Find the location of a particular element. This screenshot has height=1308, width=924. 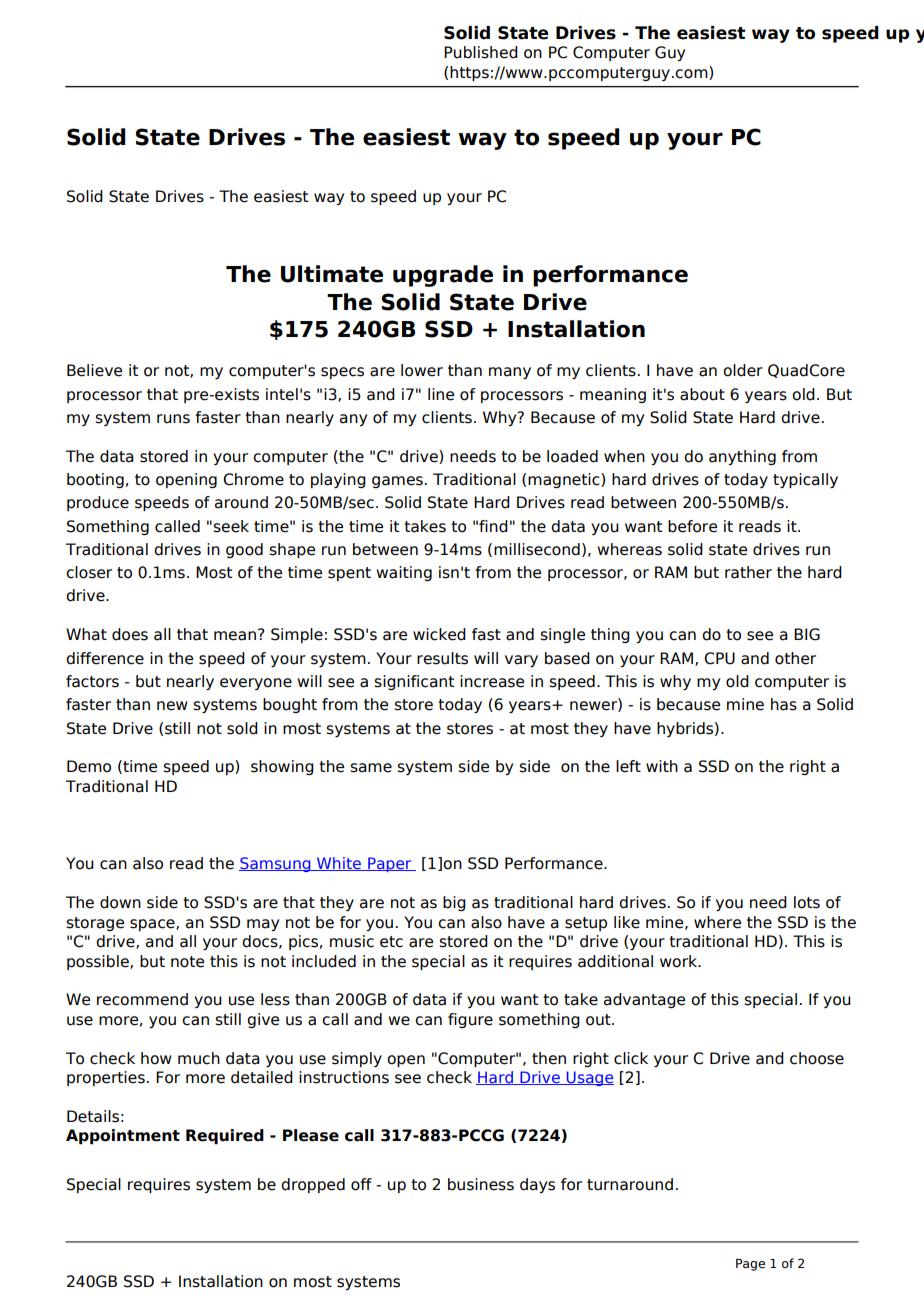

does is located at coordinates (130, 634).
